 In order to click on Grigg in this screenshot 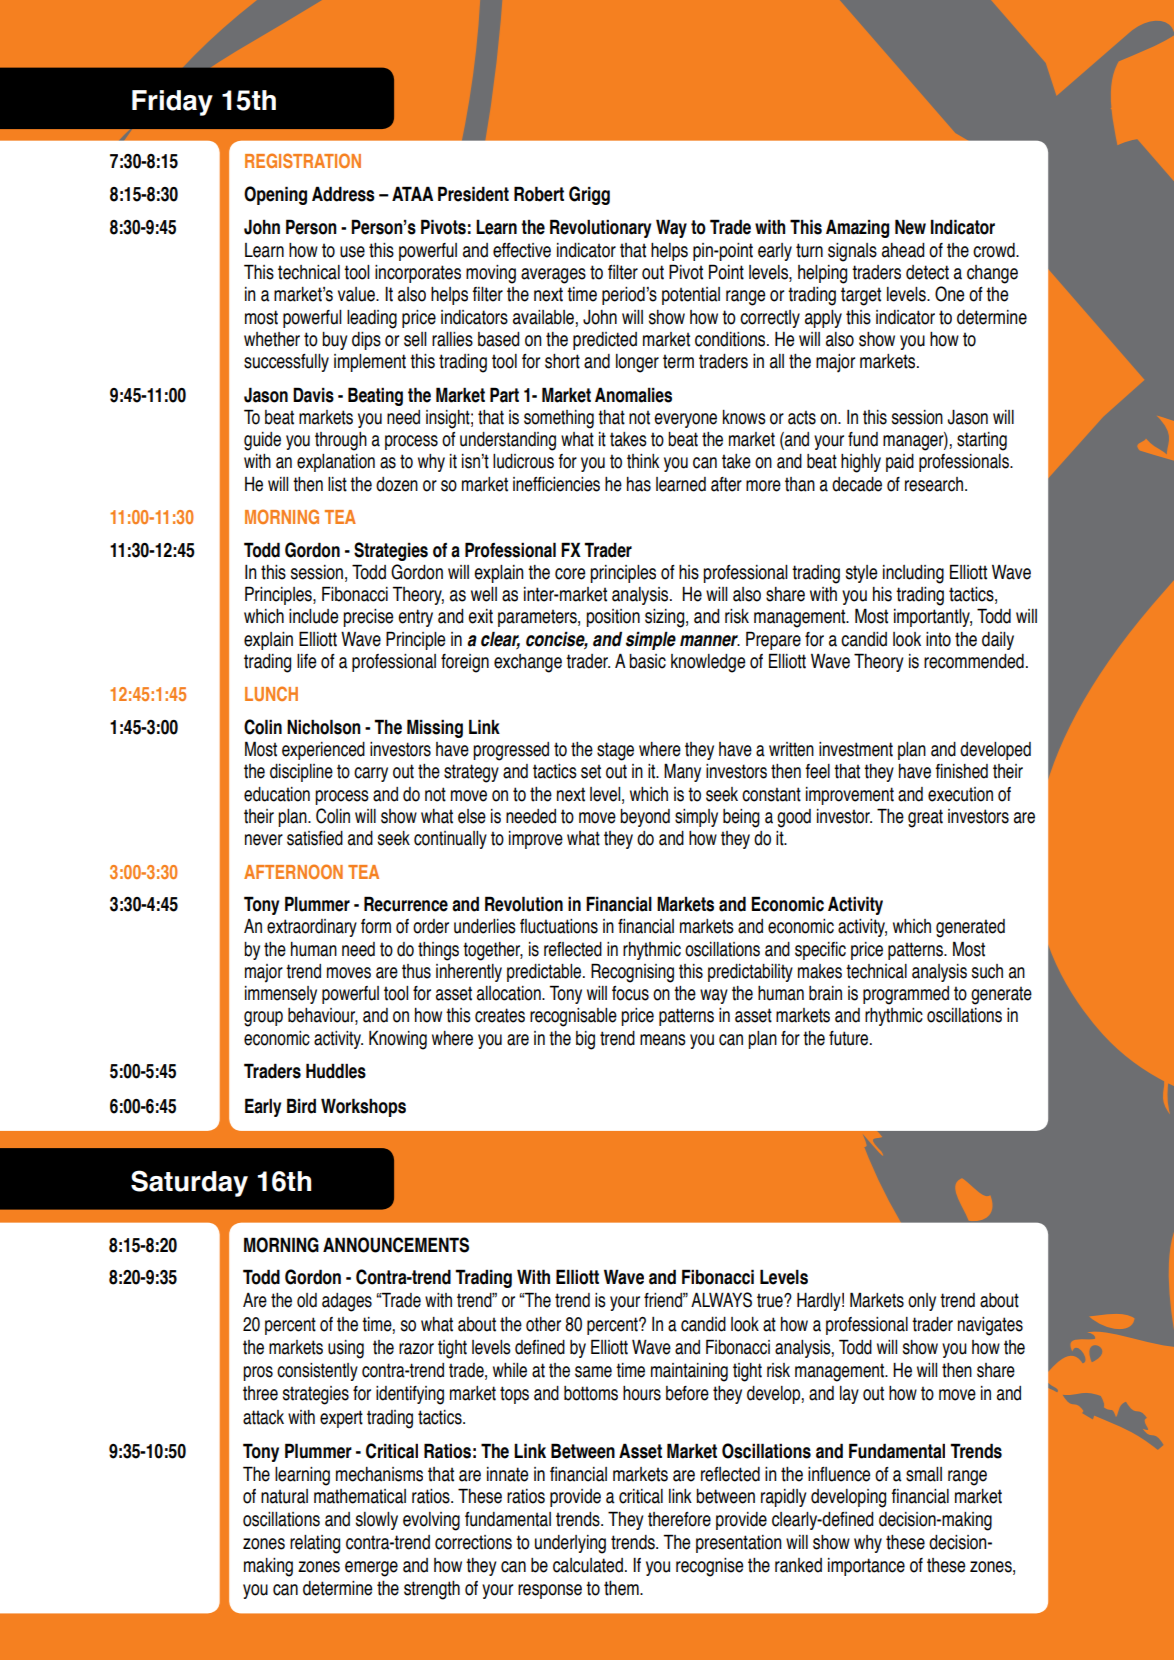, I will do `click(589, 195)`.
